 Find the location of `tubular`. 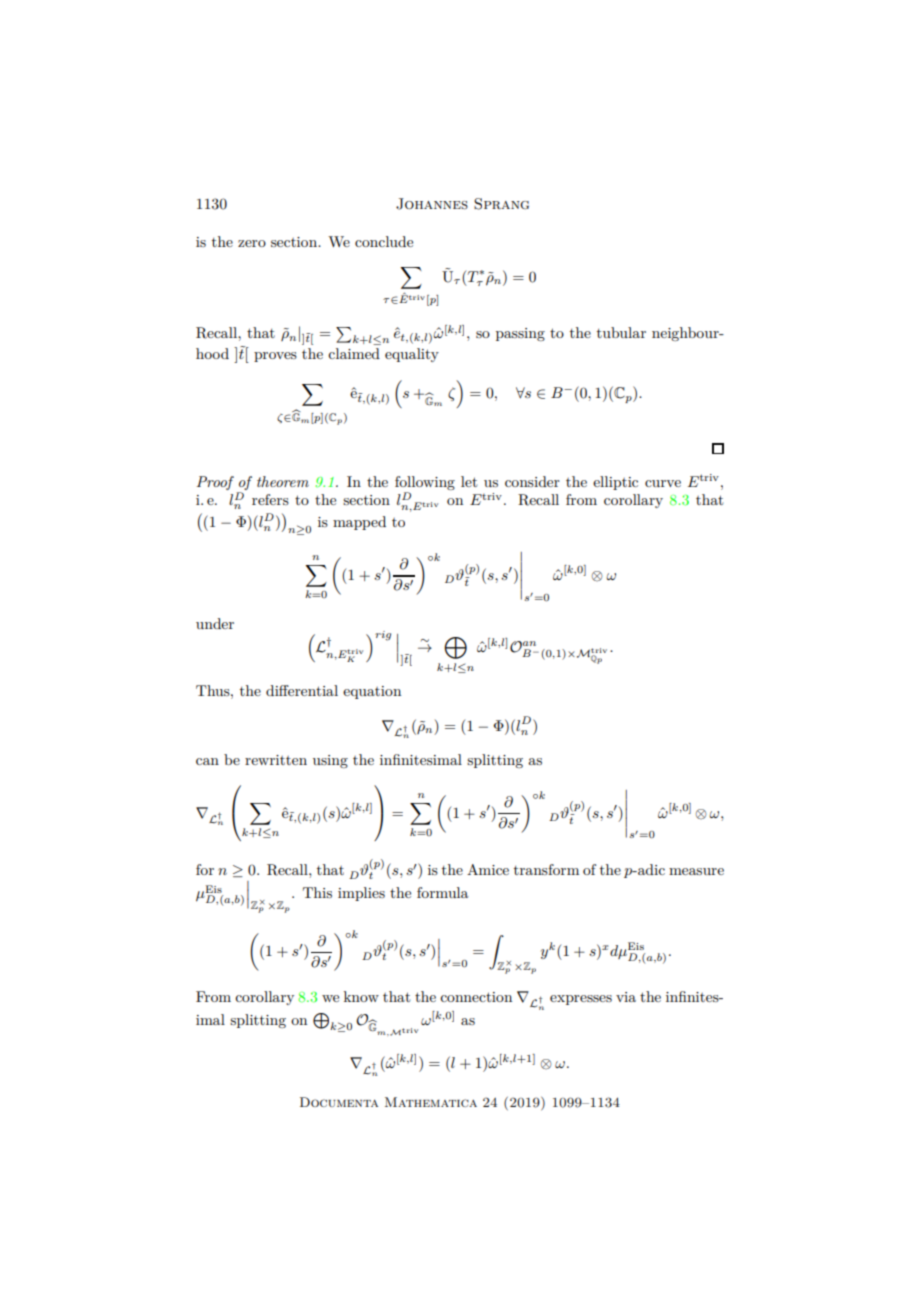

tubular is located at coordinates (621, 332).
